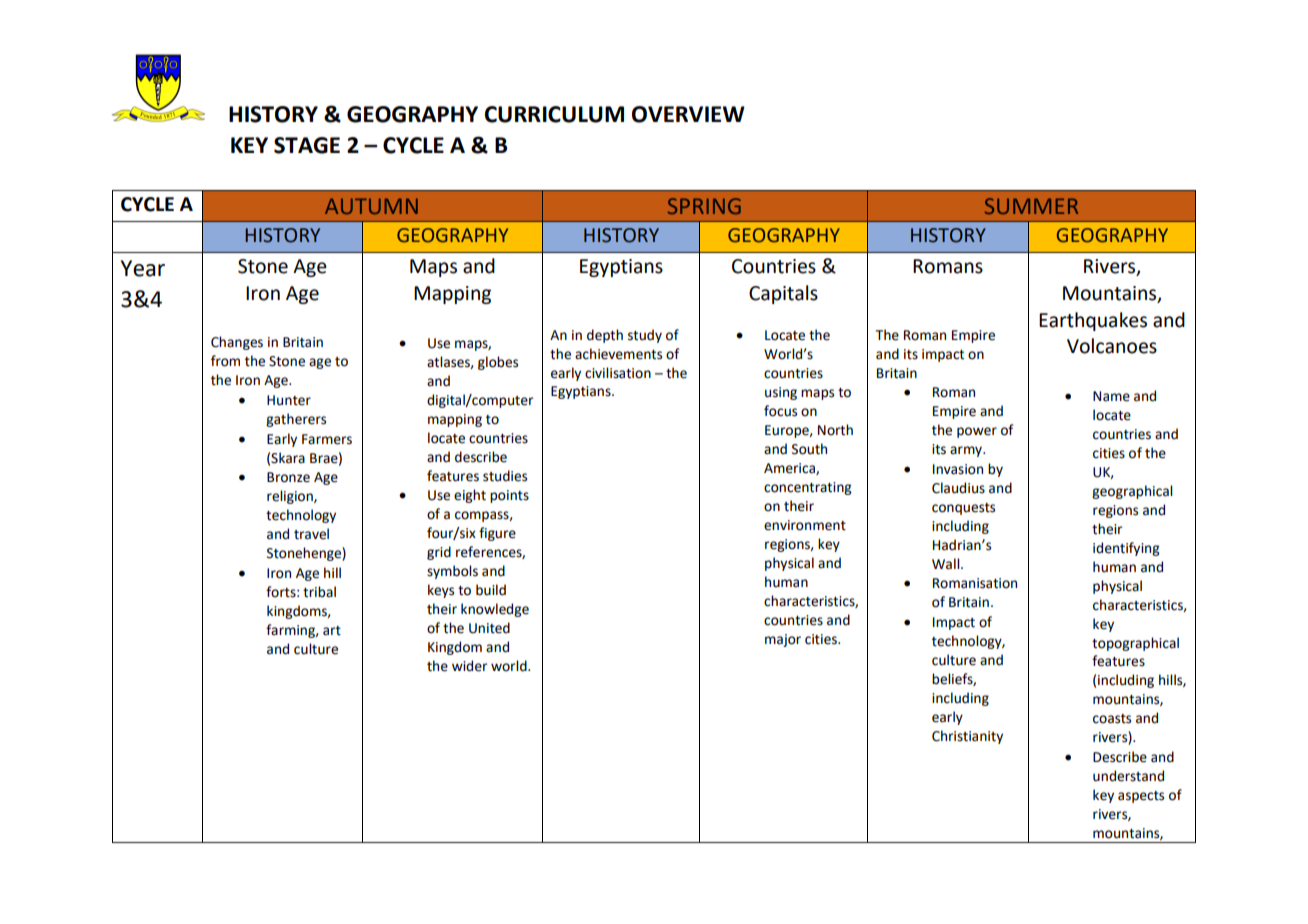 This screenshot has width=1308, height=924. Describe the element at coordinates (288, 477) in the screenshot. I see `Bronze` at that location.
